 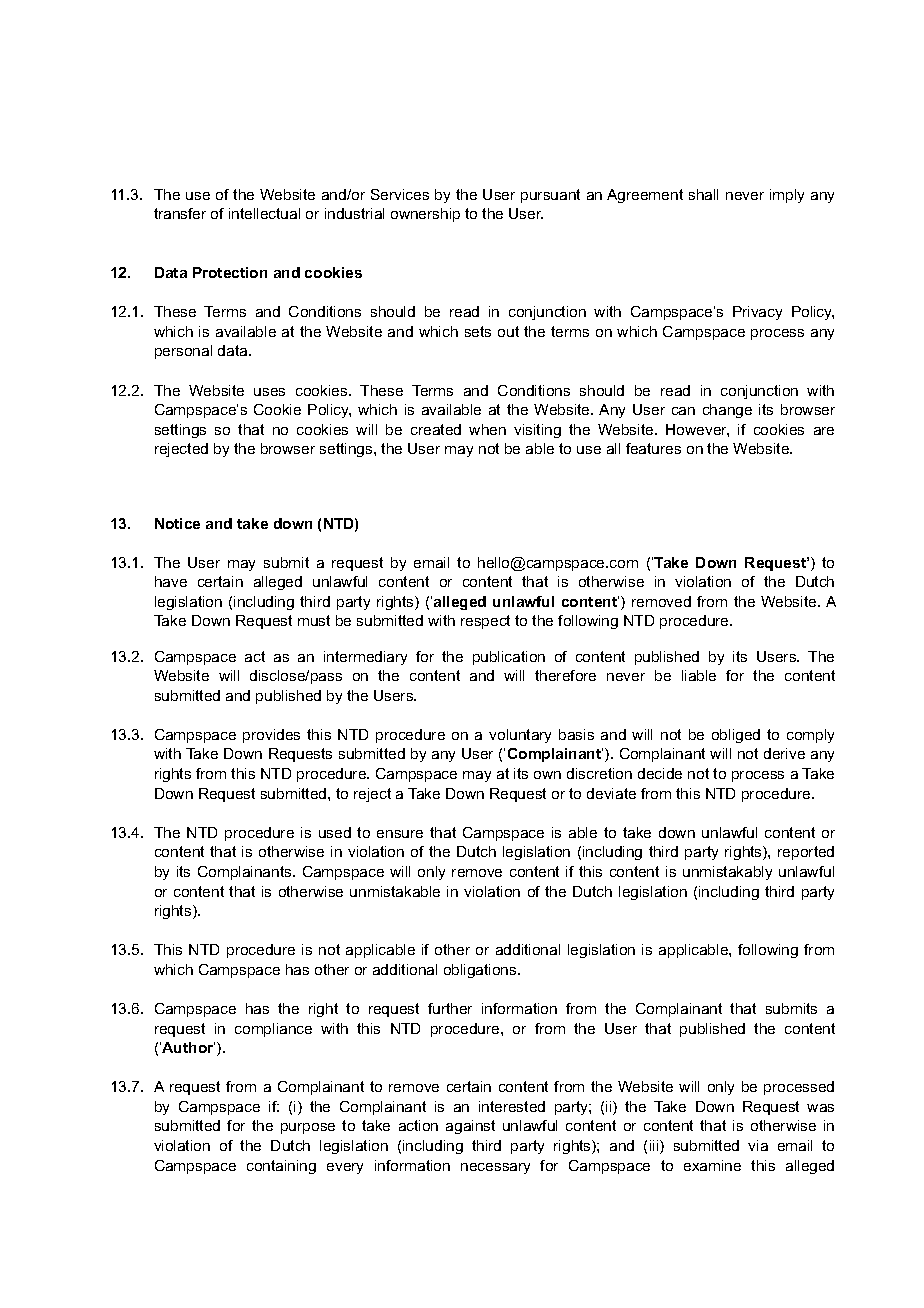 What do you see at coordinates (264, 213) in the screenshot?
I see `intellectual` at bounding box center [264, 213].
